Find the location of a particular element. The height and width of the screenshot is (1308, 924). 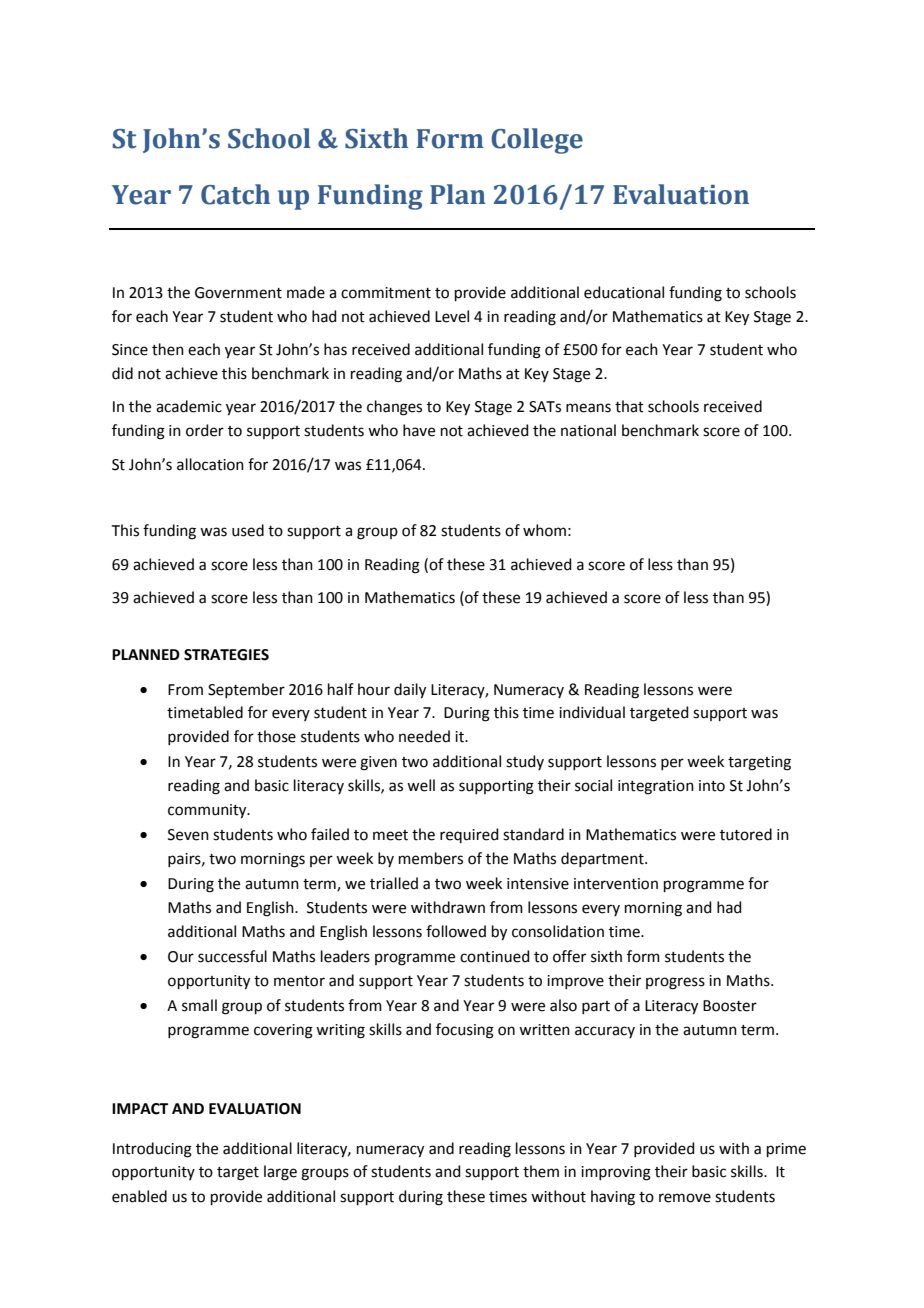

Seven is located at coordinates (188, 835).
